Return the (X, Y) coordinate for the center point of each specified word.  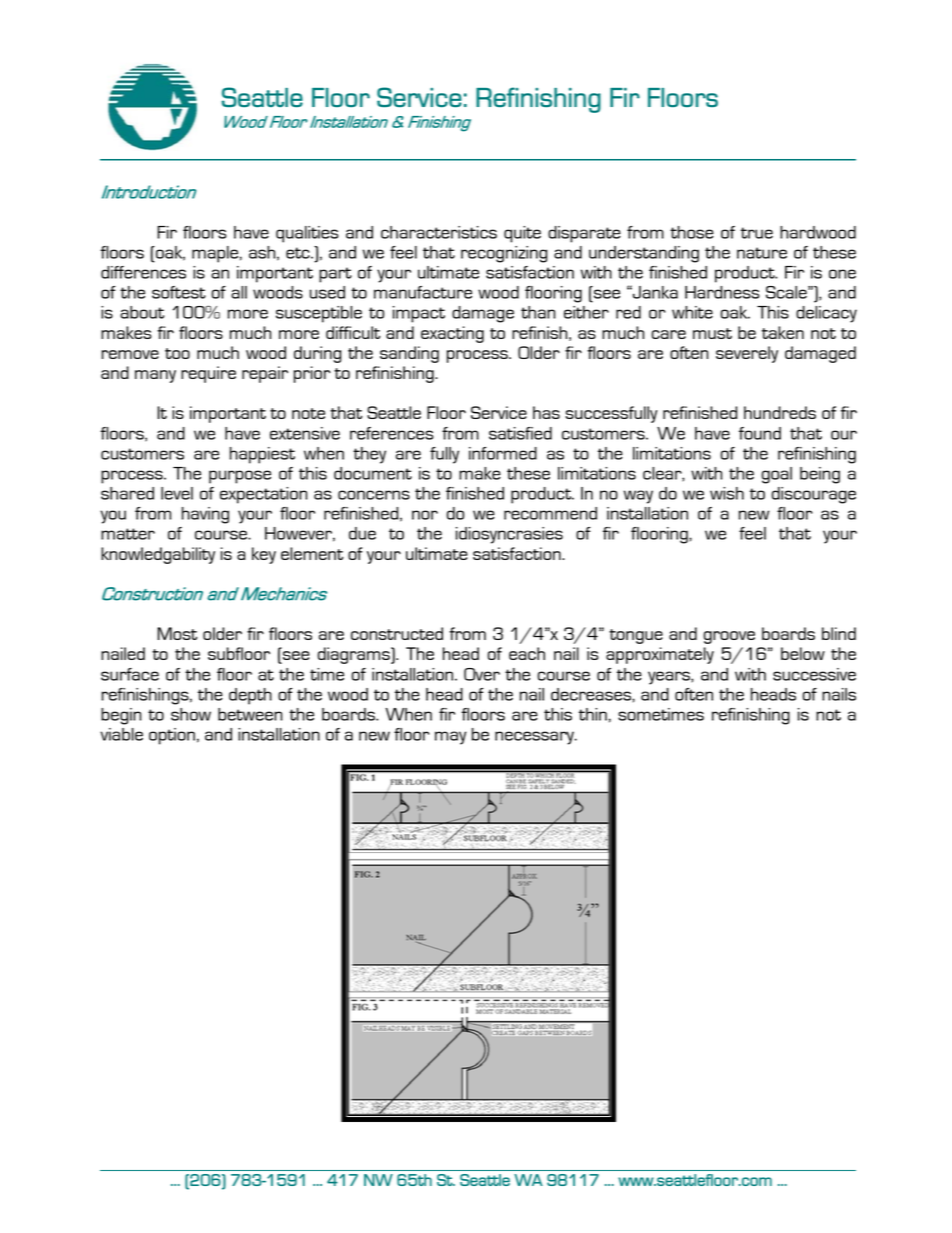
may (450, 738)
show (191, 714)
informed (503, 453)
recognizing (504, 254)
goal (777, 475)
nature (762, 253)
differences (143, 272)
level (177, 493)
